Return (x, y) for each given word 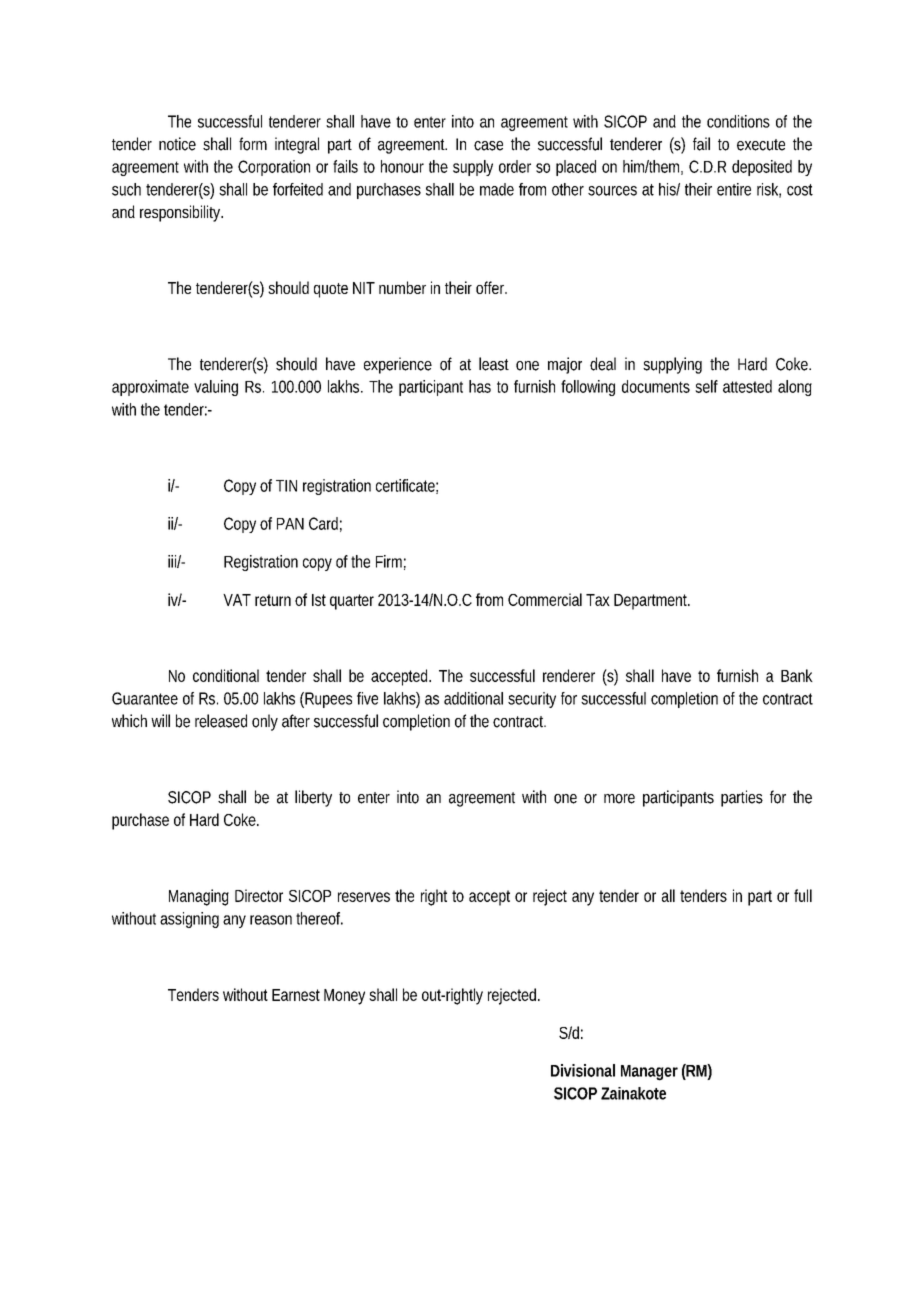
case (488, 146)
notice (177, 144)
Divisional (583, 1070)
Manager (649, 1073)
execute (761, 145)
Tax (598, 600)
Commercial (545, 599)
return (273, 600)
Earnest (296, 995)
